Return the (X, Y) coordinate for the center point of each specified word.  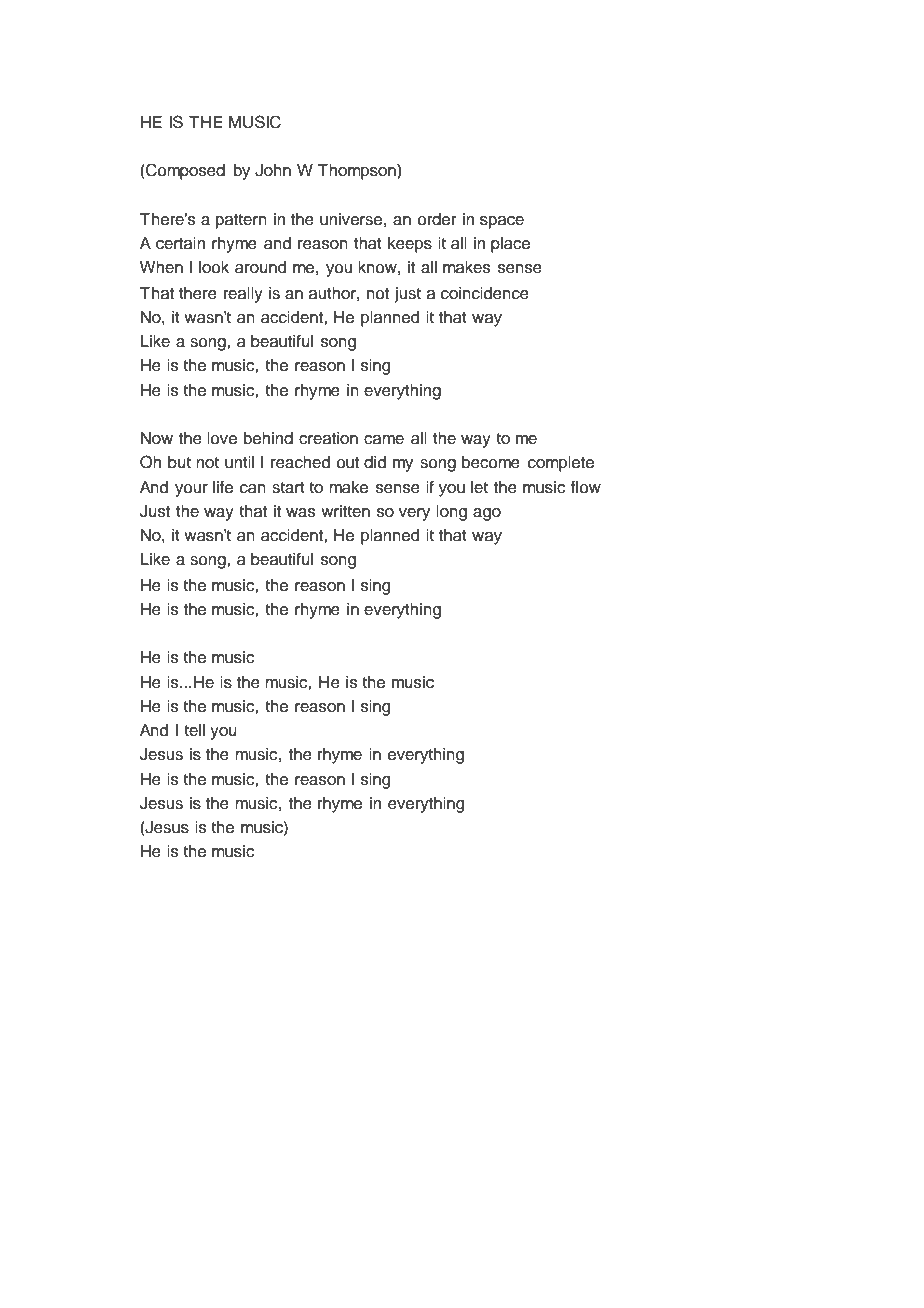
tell (194, 730)
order (436, 219)
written (345, 511)
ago (487, 514)
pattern (241, 221)
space (502, 222)
